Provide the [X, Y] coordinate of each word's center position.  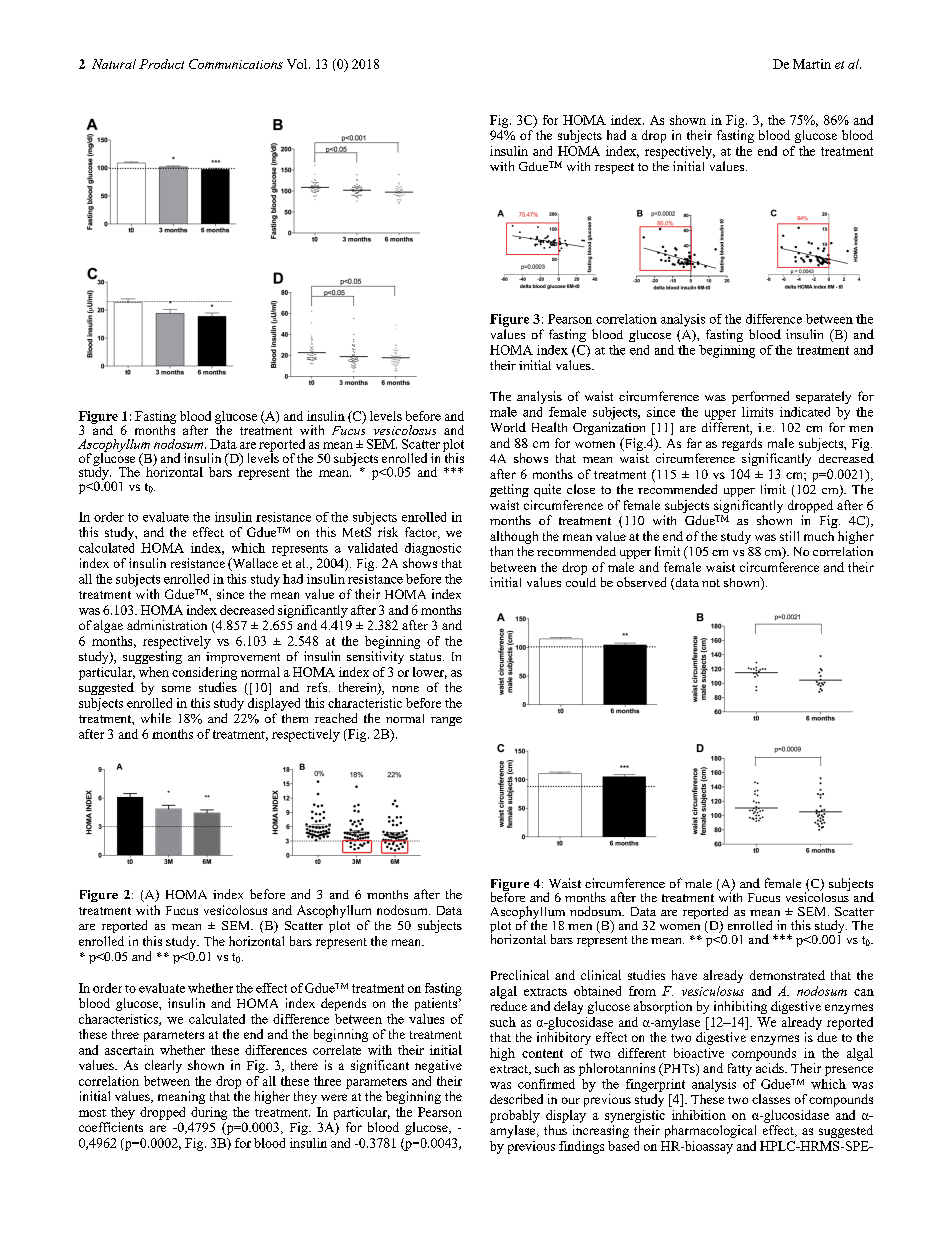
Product [161, 64]
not [711, 583]
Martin [812, 64]
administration [167, 625]
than [501, 551]
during [209, 1113]
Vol [298, 64]
